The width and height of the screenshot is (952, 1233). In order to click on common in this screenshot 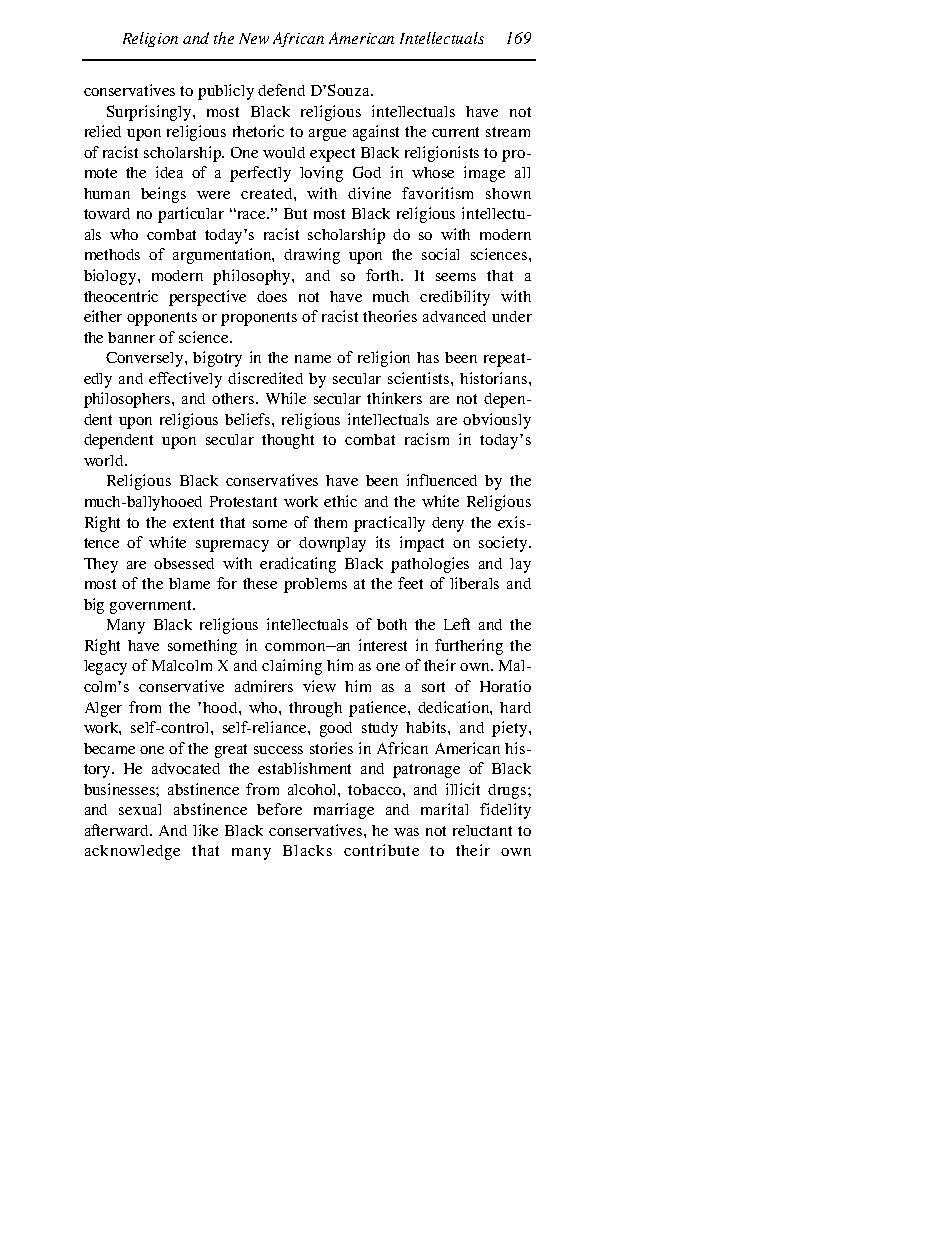, I will do `click(296, 647)`.
